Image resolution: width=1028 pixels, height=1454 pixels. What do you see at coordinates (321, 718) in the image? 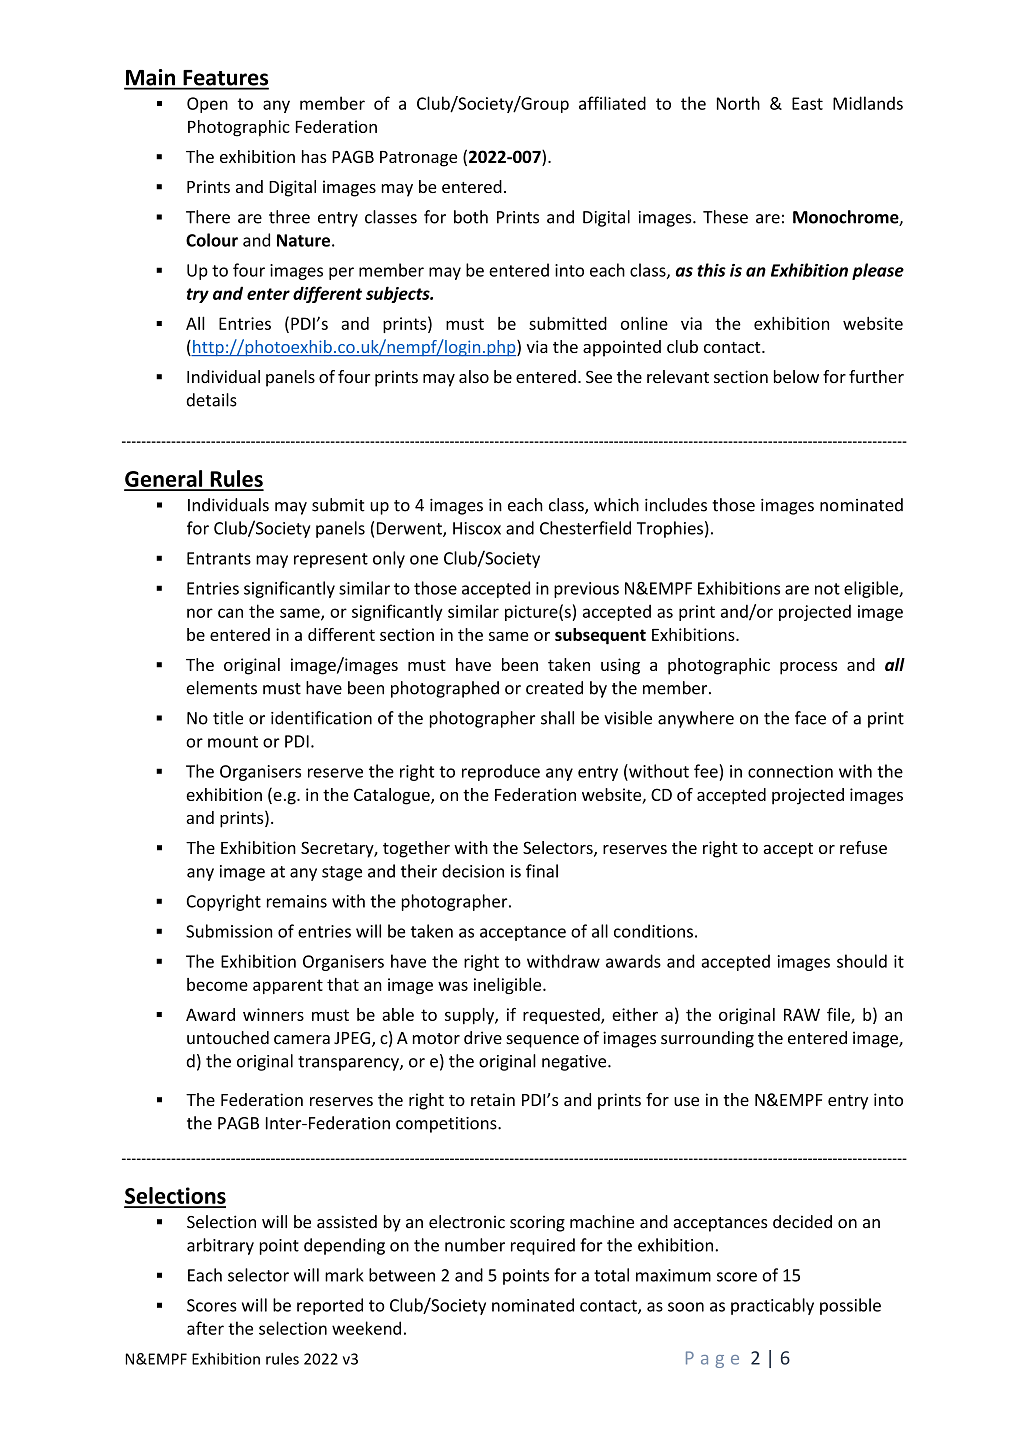
I see `identification` at bounding box center [321, 718].
